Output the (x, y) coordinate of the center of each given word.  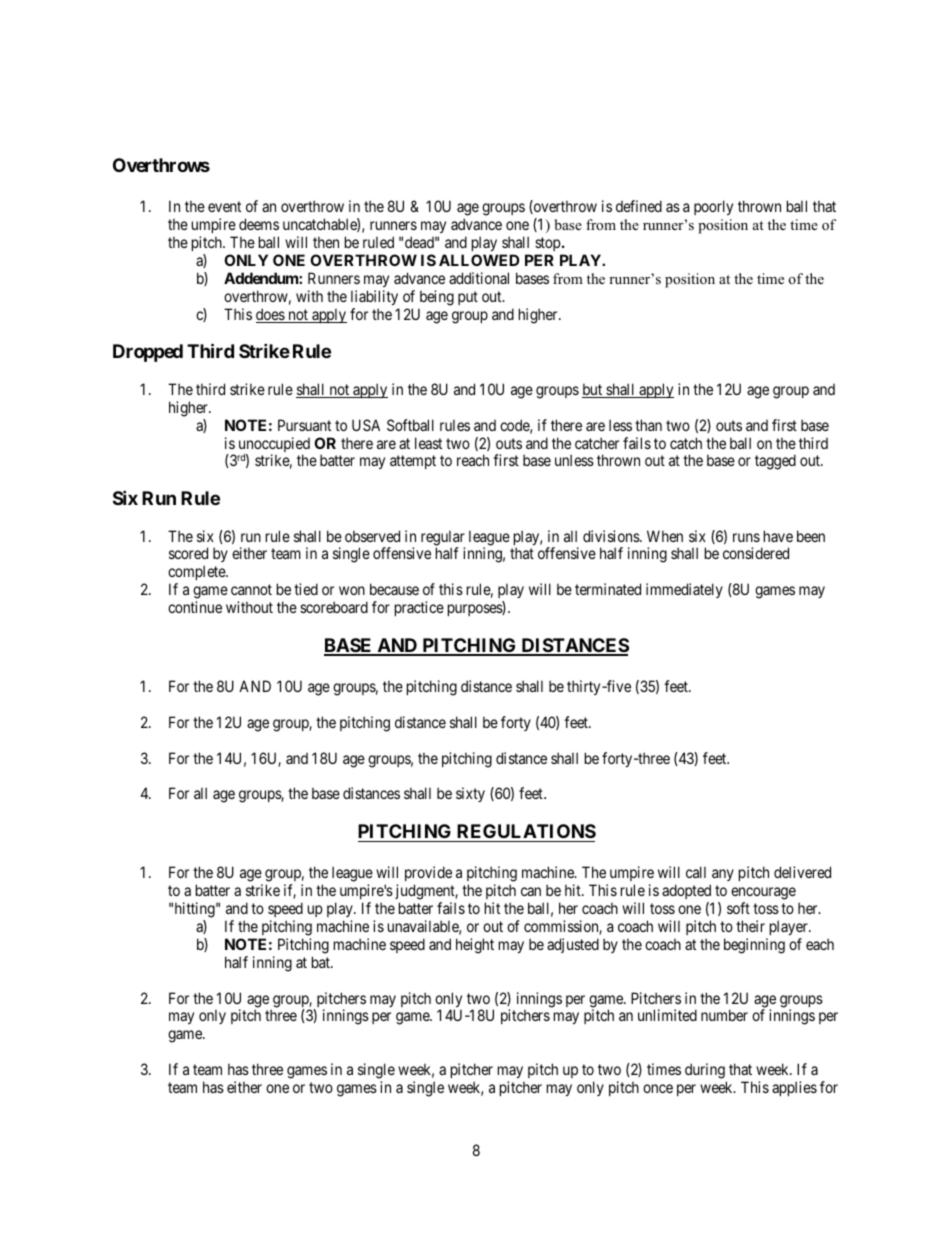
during (706, 1072)
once (658, 1088)
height (475, 946)
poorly (713, 207)
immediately (684, 590)
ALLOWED (479, 260)
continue (195, 607)
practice (419, 608)
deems (259, 224)
